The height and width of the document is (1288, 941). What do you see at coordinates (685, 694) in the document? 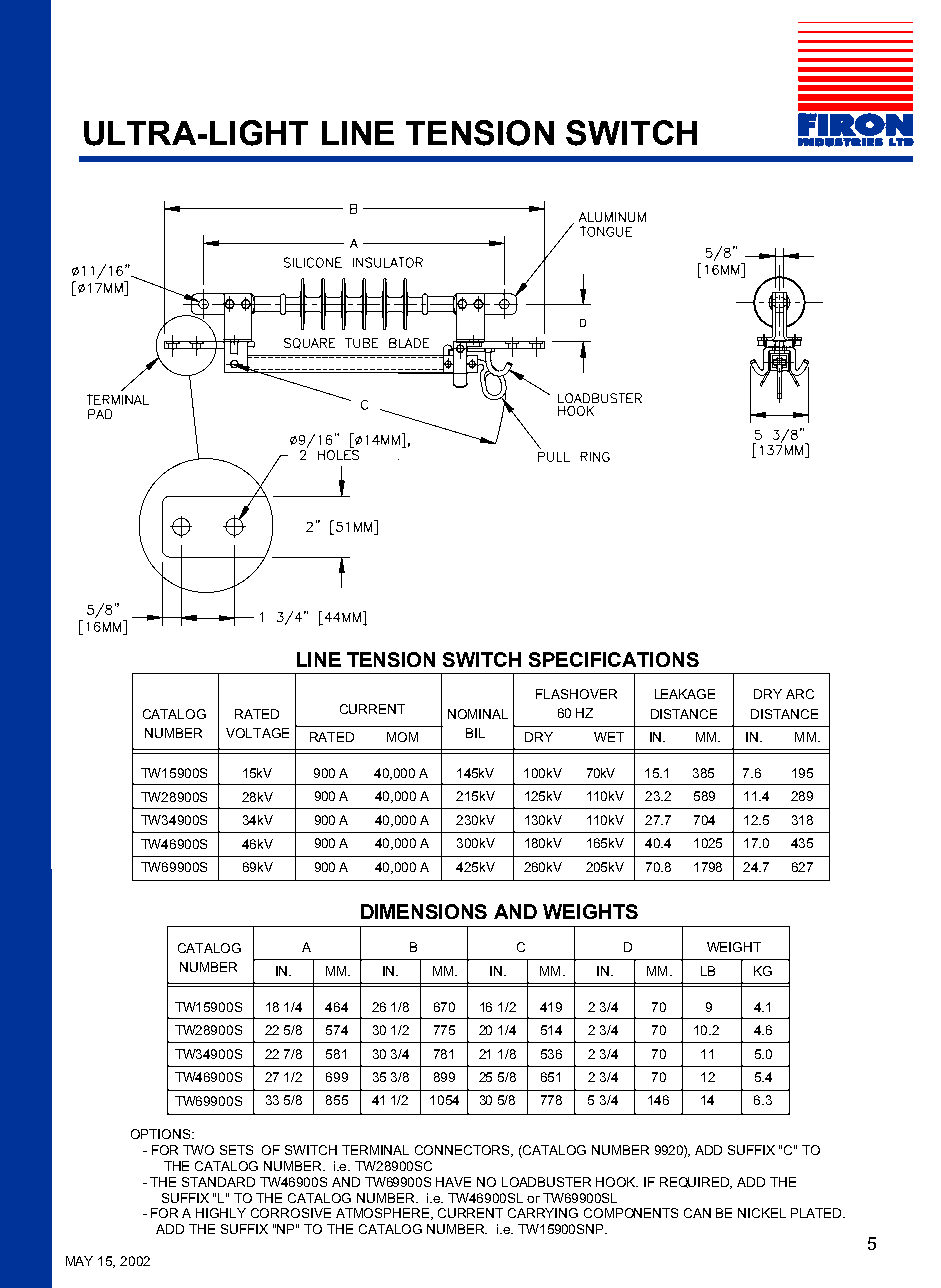
I see `LEAKAGE` at bounding box center [685, 694].
